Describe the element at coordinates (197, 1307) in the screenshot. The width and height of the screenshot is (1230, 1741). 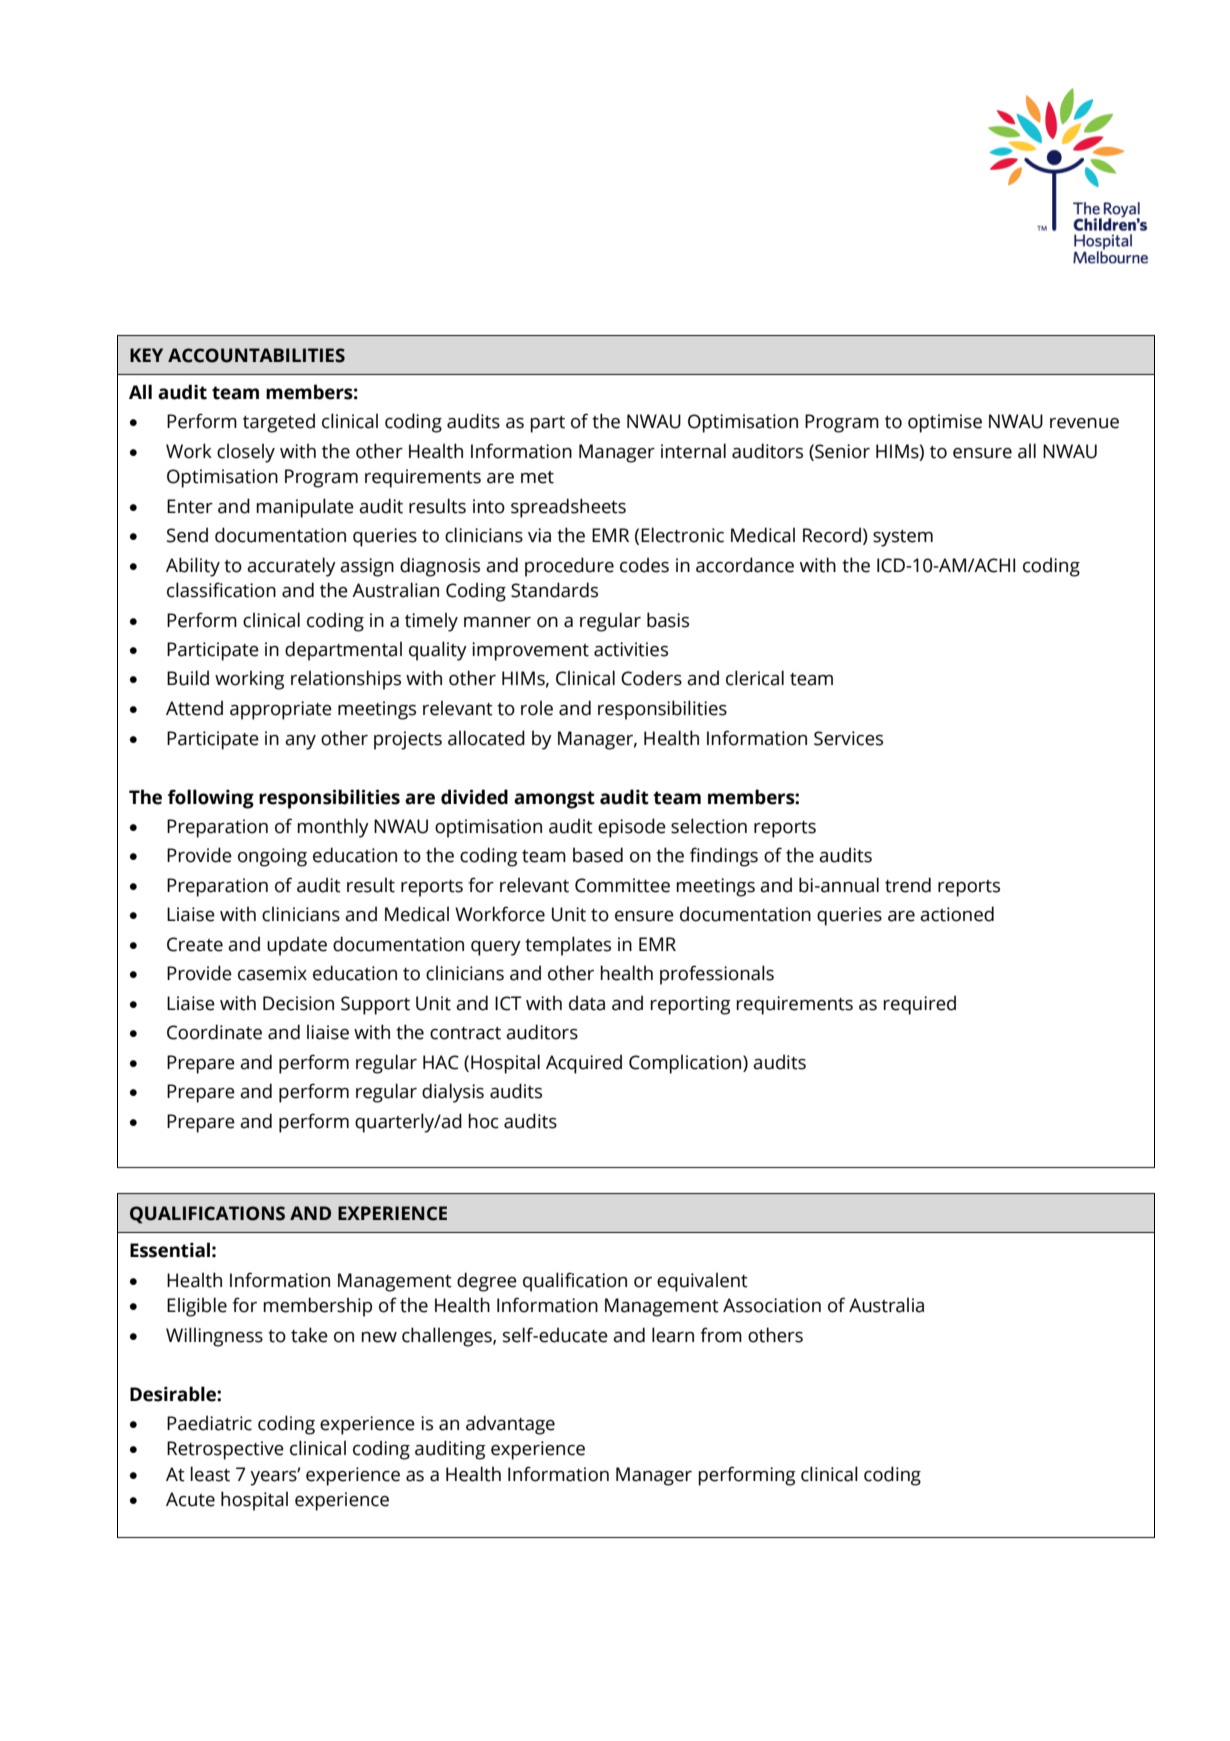
I see `Eligible` at that location.
